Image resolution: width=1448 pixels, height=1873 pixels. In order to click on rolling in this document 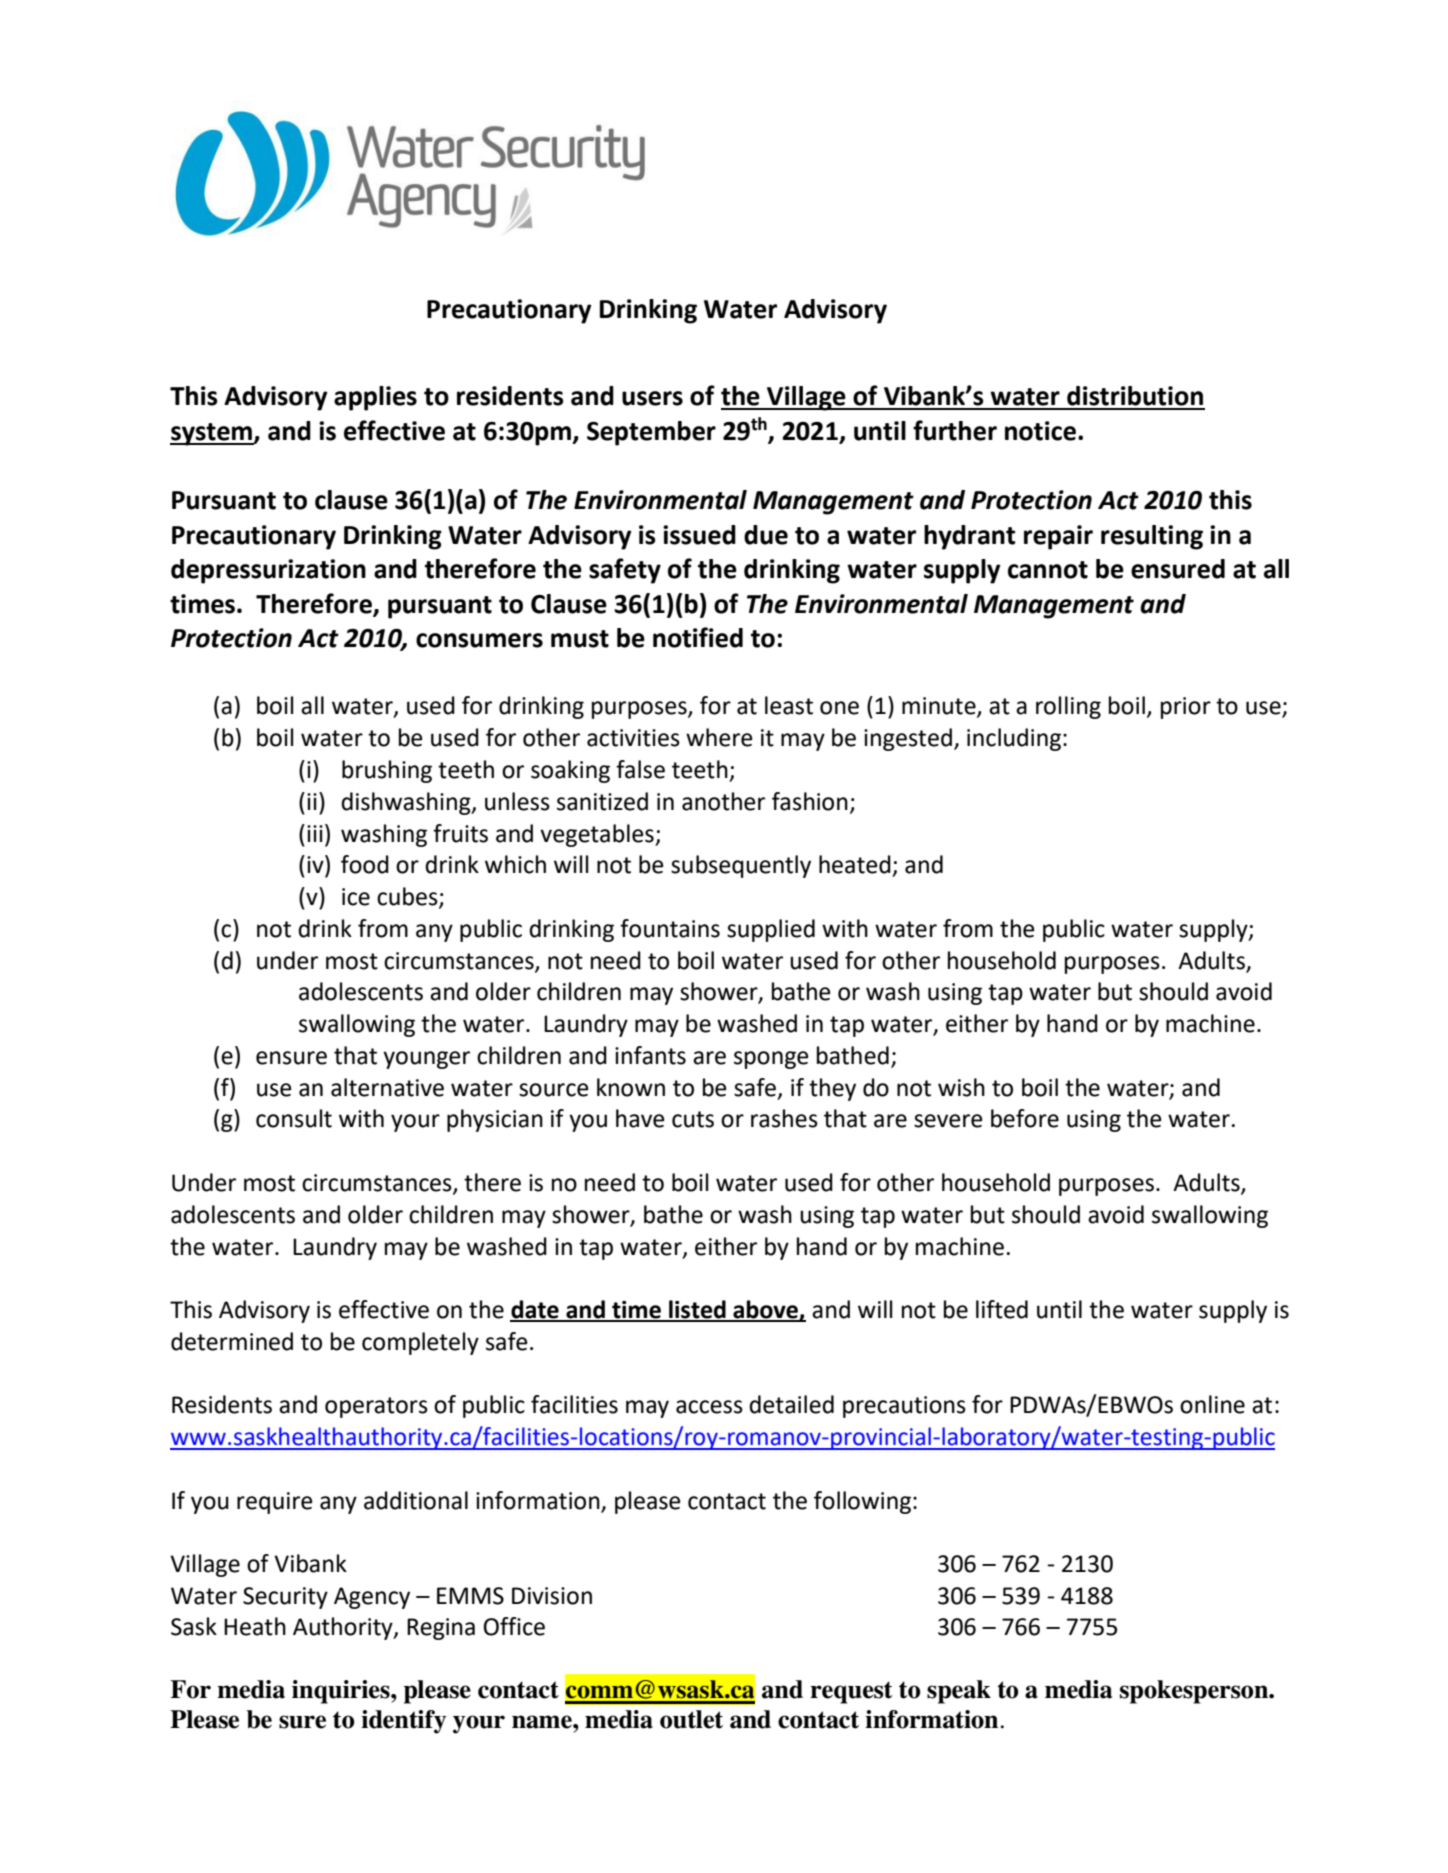, I will do `click(1068, 707)`.
